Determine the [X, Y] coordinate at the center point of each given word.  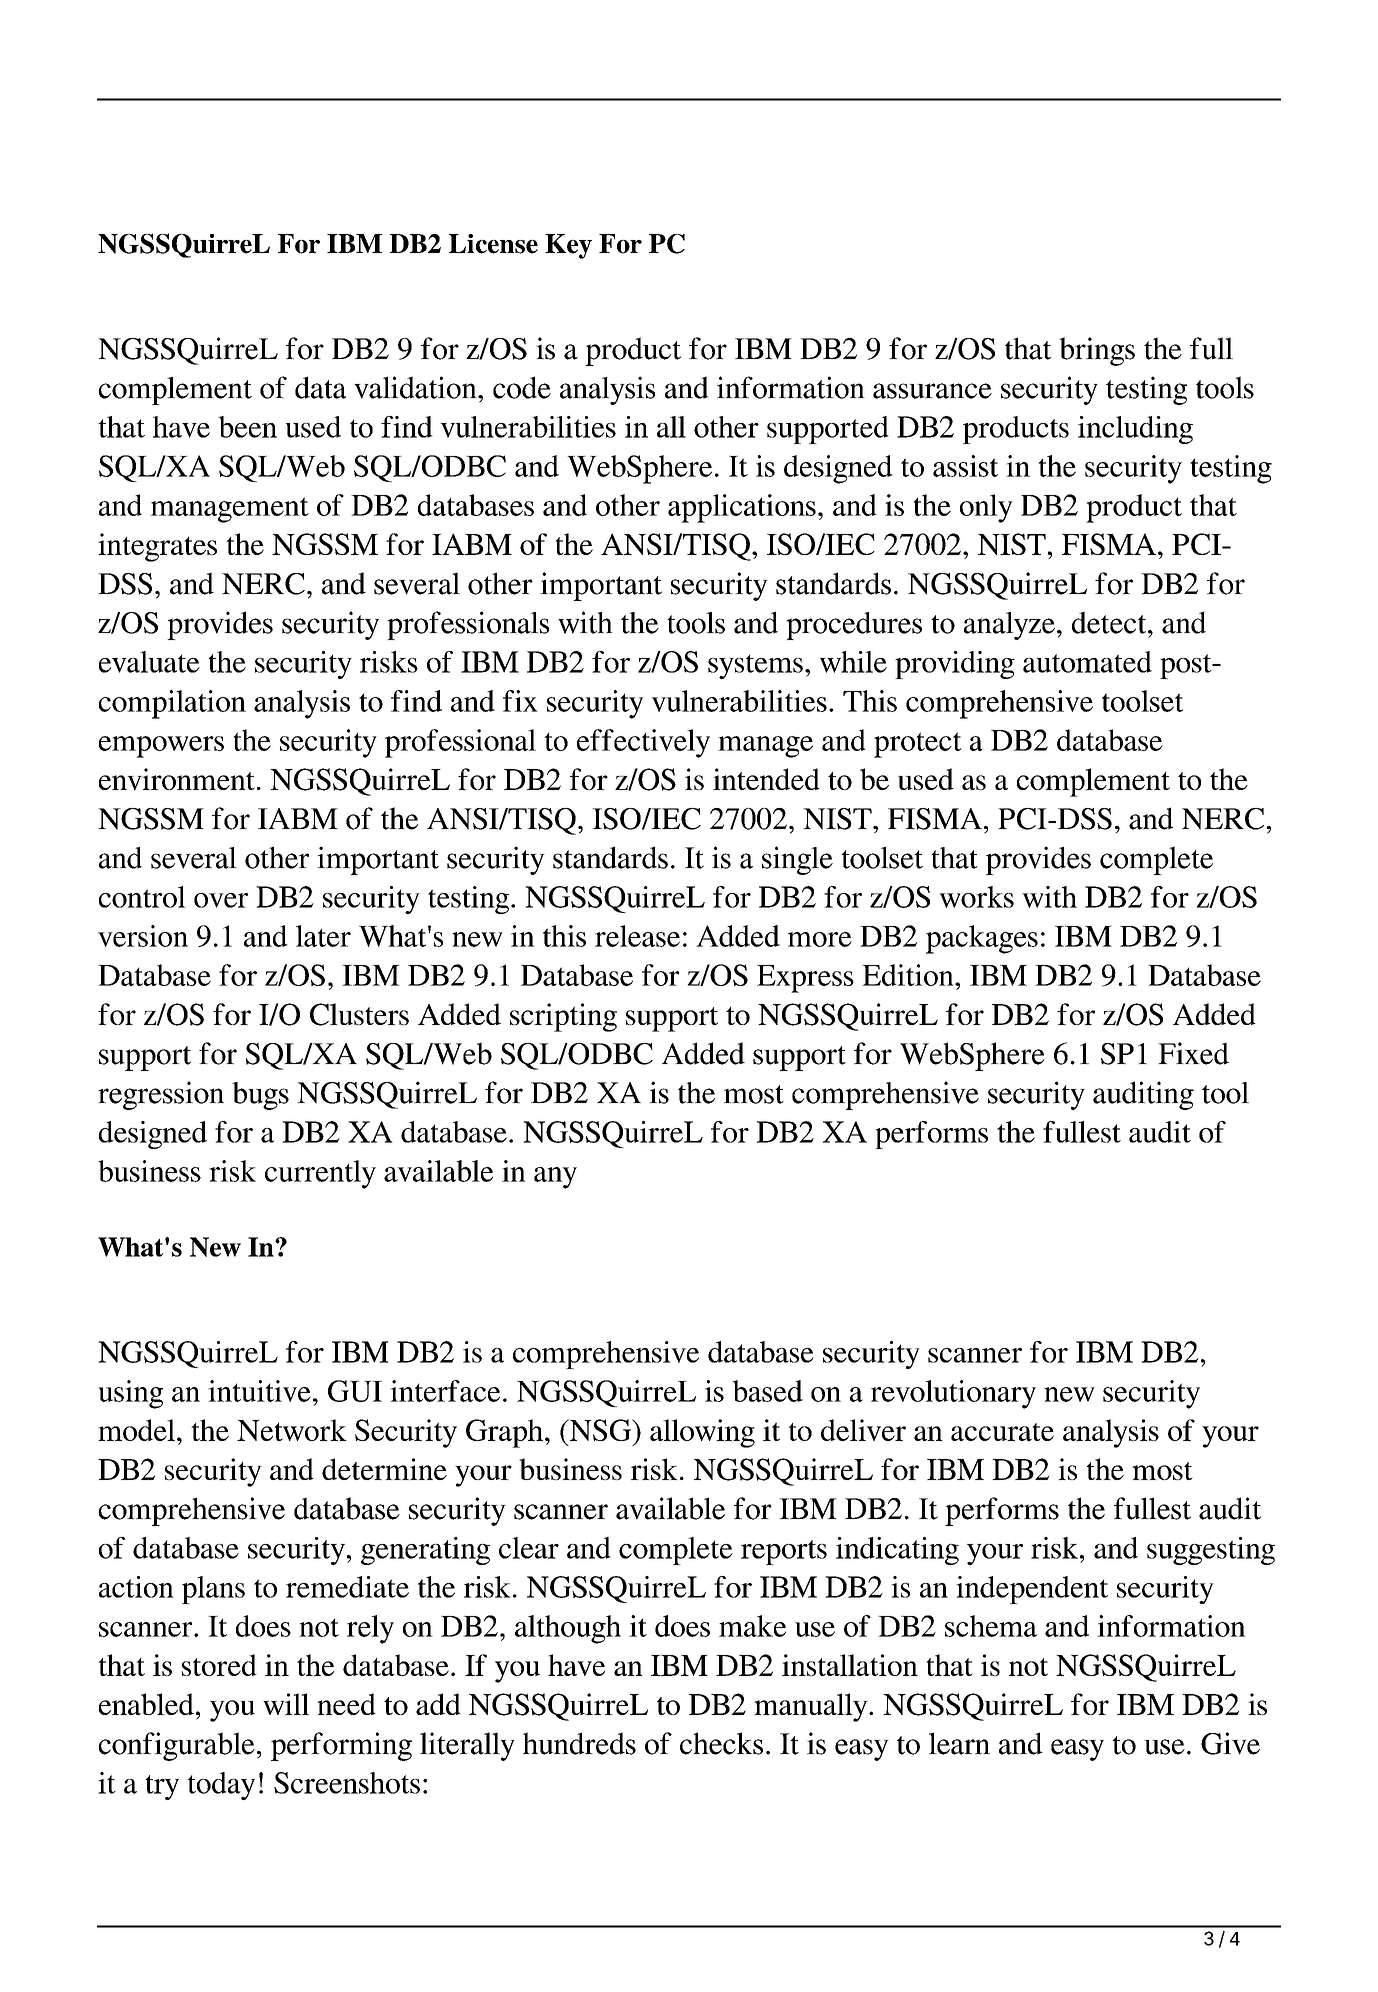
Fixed [1193, 1053]
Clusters [359, 1014]
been [247, 427]
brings [1097, 351]
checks [721, 1743]
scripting [563, 1017]
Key [568, 246]
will [286, 1704]
